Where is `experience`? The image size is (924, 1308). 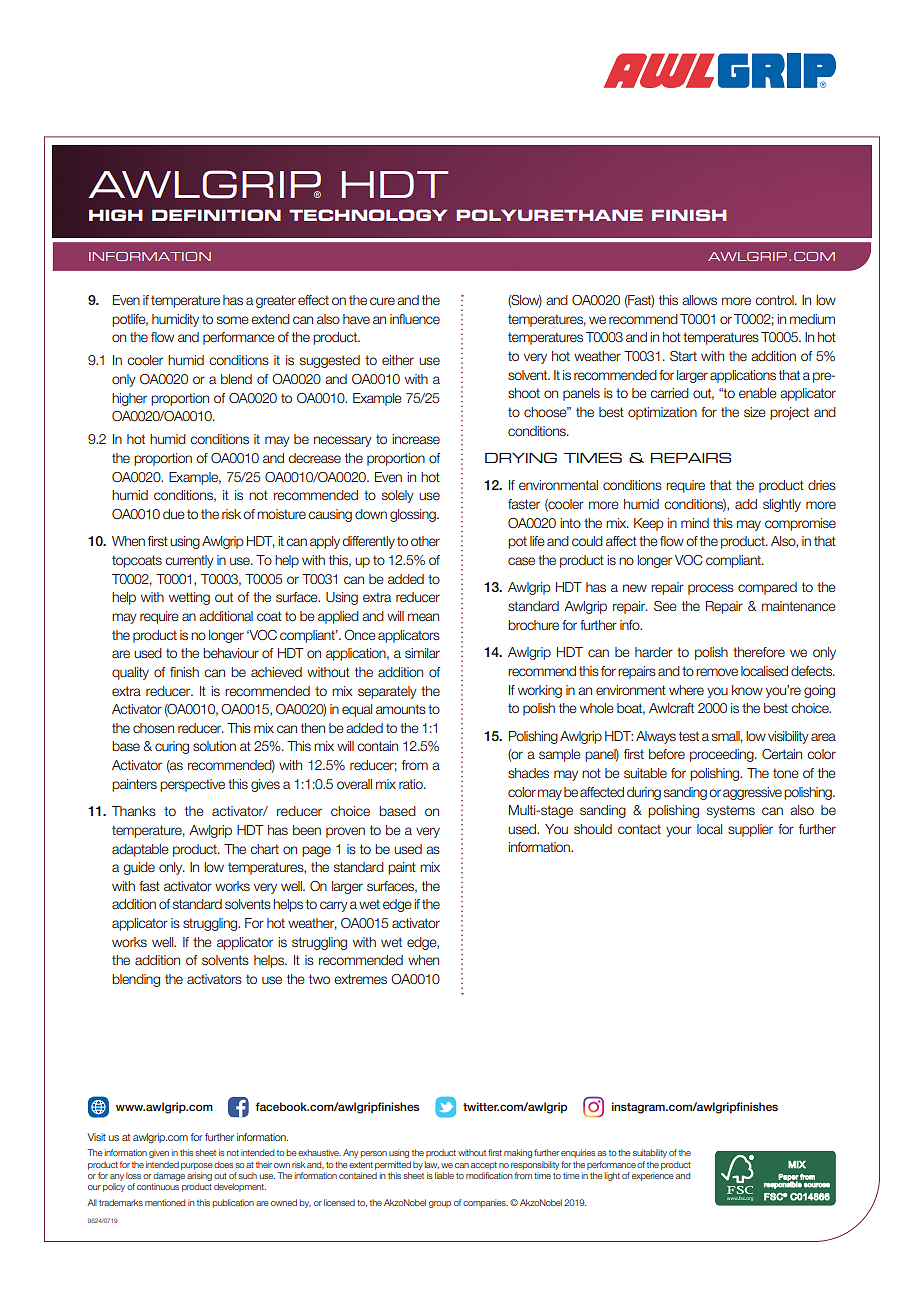 experience is located at coordinates (653, 1176).
